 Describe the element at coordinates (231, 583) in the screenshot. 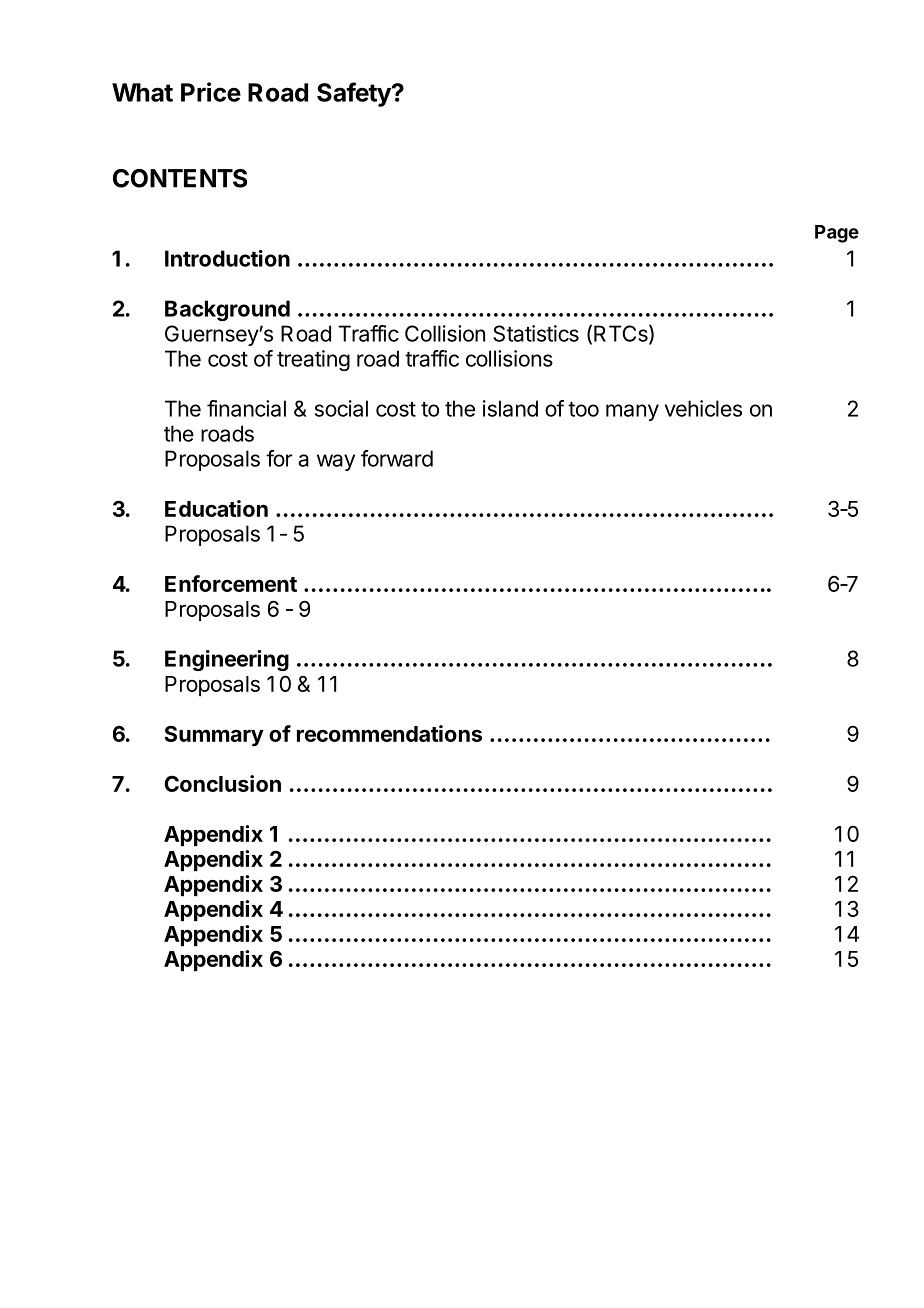

I see `Enforcement` at that location.
